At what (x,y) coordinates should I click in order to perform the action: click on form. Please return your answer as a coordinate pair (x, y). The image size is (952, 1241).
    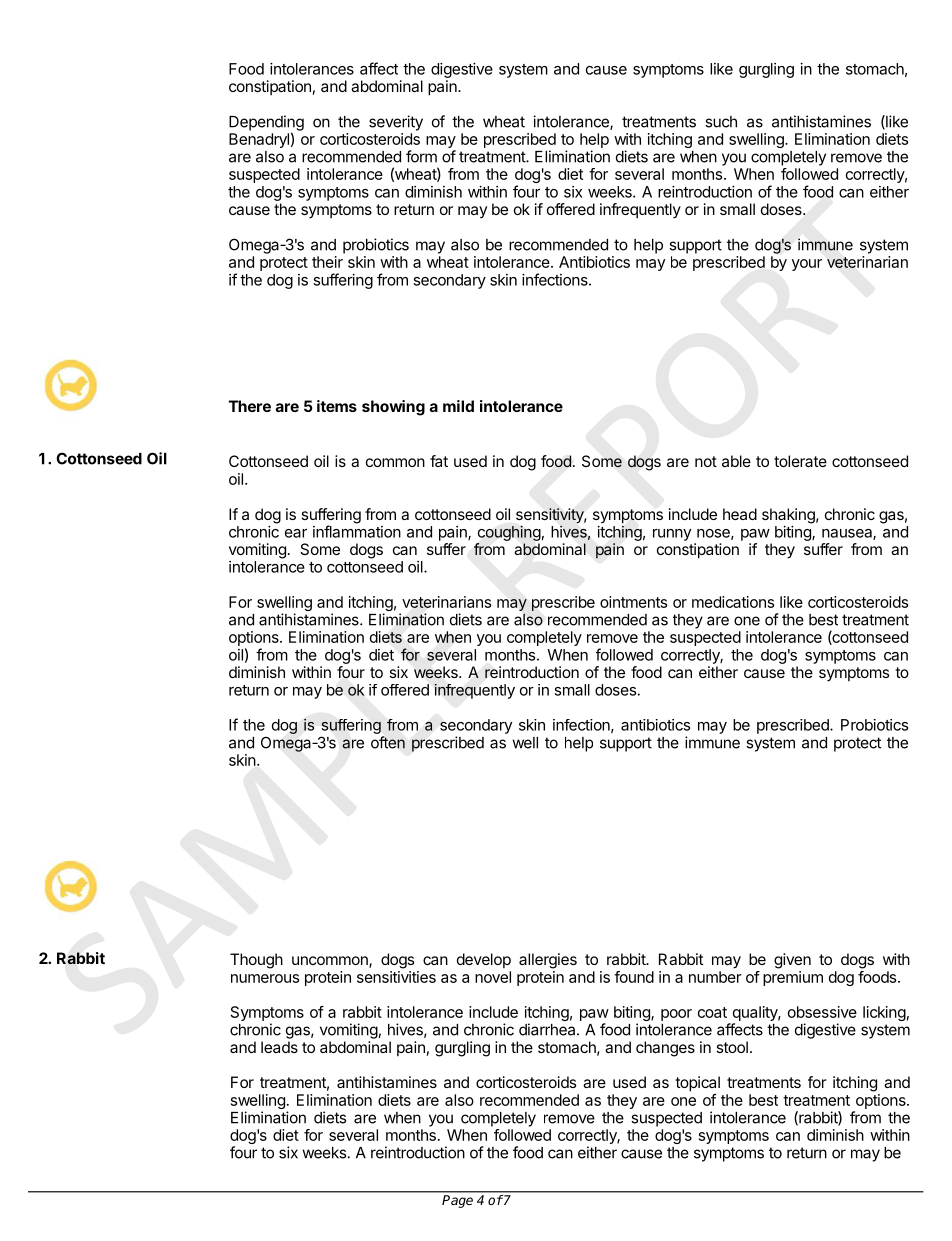
    Looking at the image, I should click on (421, 156).
